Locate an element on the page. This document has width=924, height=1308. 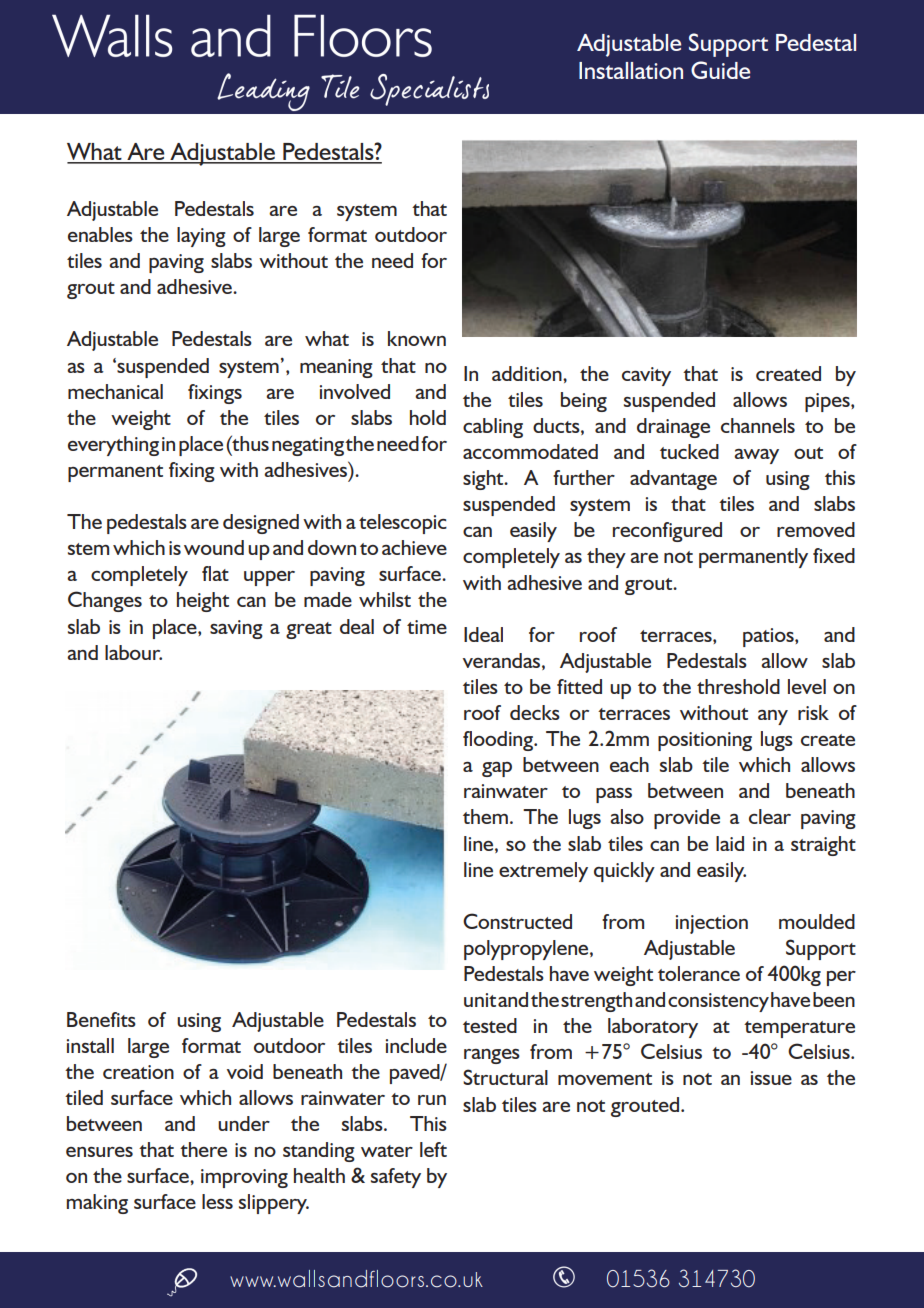
channels is located at coordinates (758, 425).
